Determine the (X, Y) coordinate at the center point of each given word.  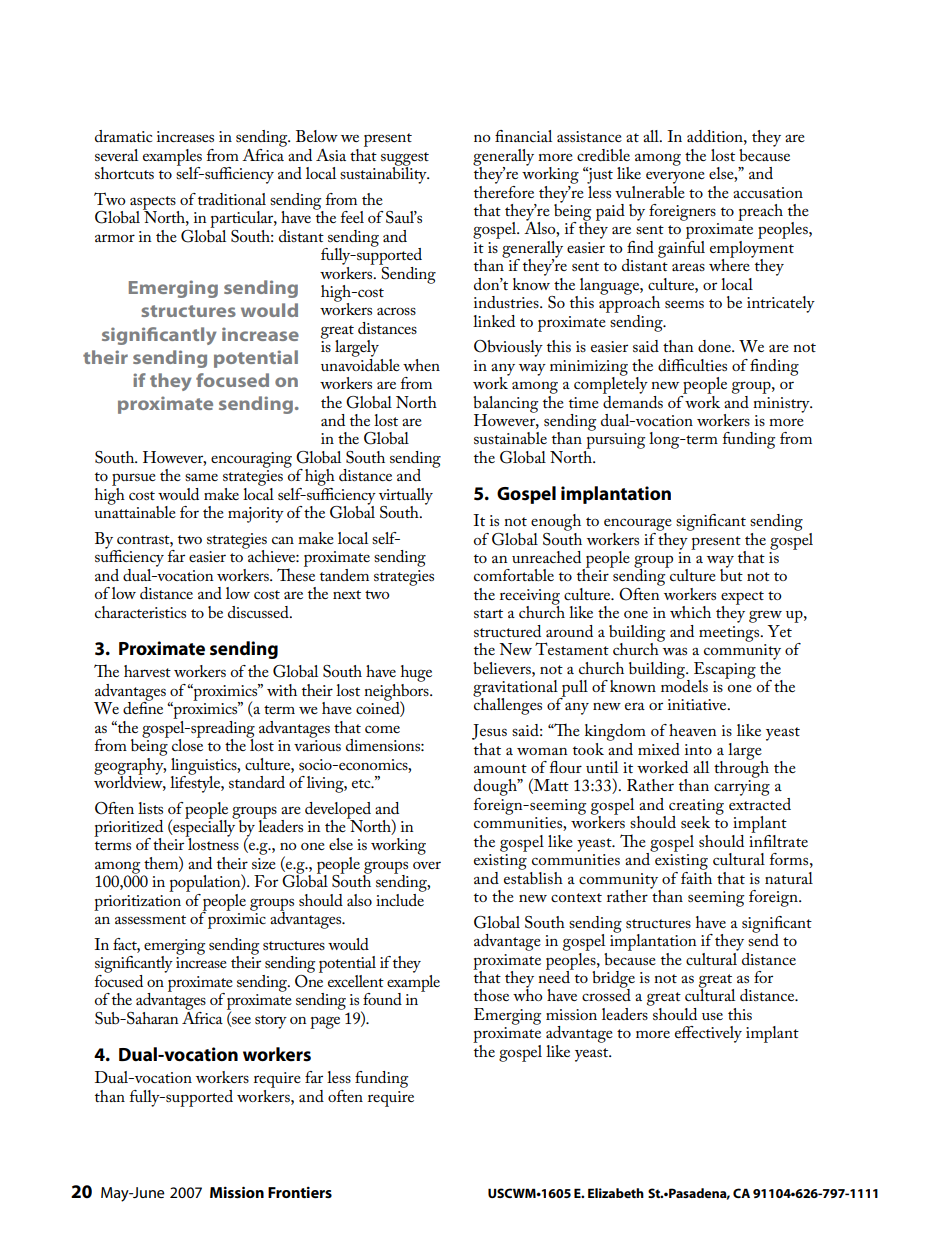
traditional (232, 199)
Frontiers (300, 1192)
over (427, 865)
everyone (675, 177)
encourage (638, 524)
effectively (708, 1034)
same (201, 477)
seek (695, 822)
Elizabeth (616, 1193)
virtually (406, 497)
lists (150, 808)
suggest (405, 160)
